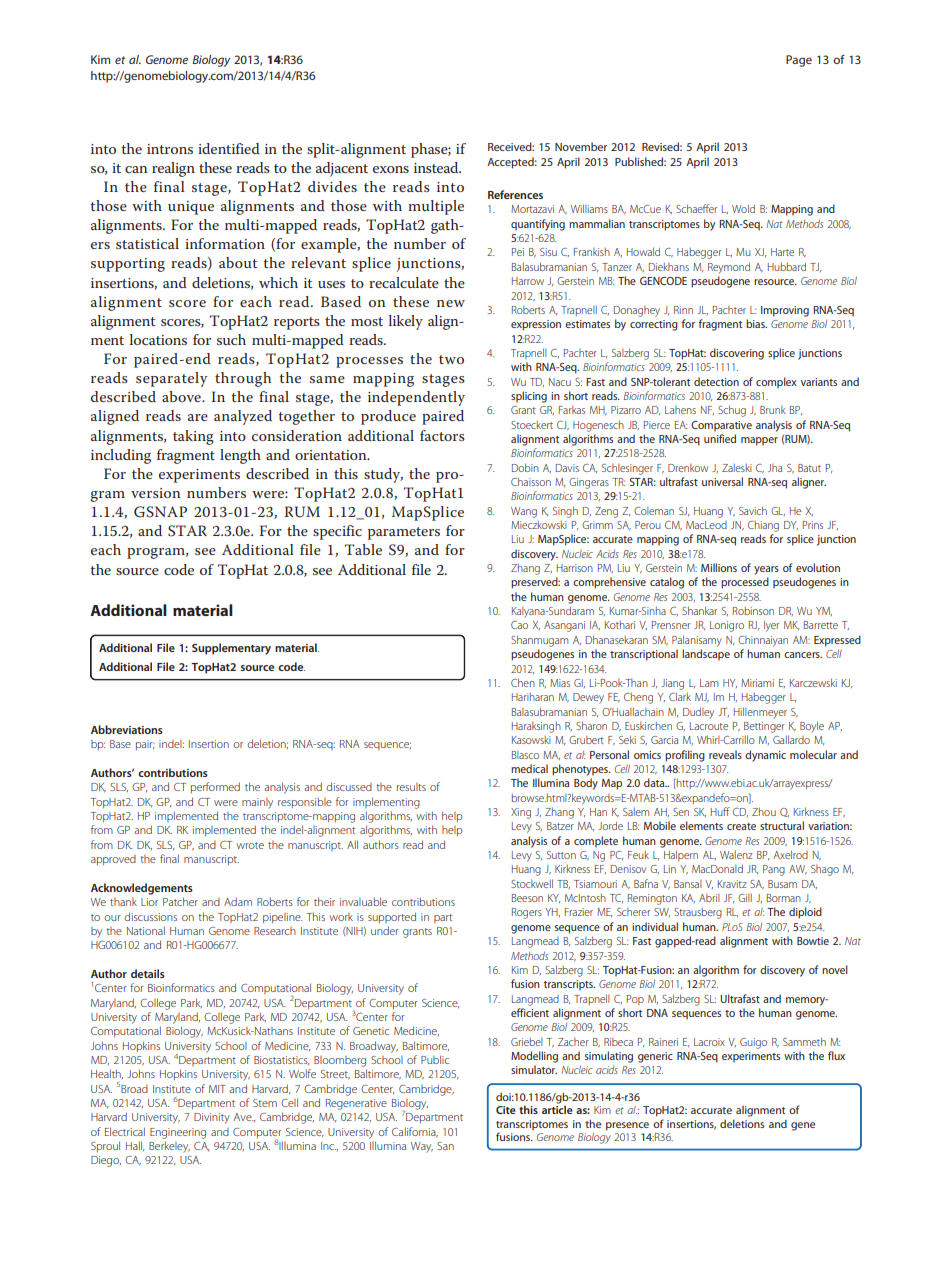 The image size is (952, 1270). I want to click on performed, so click(215, 787).
